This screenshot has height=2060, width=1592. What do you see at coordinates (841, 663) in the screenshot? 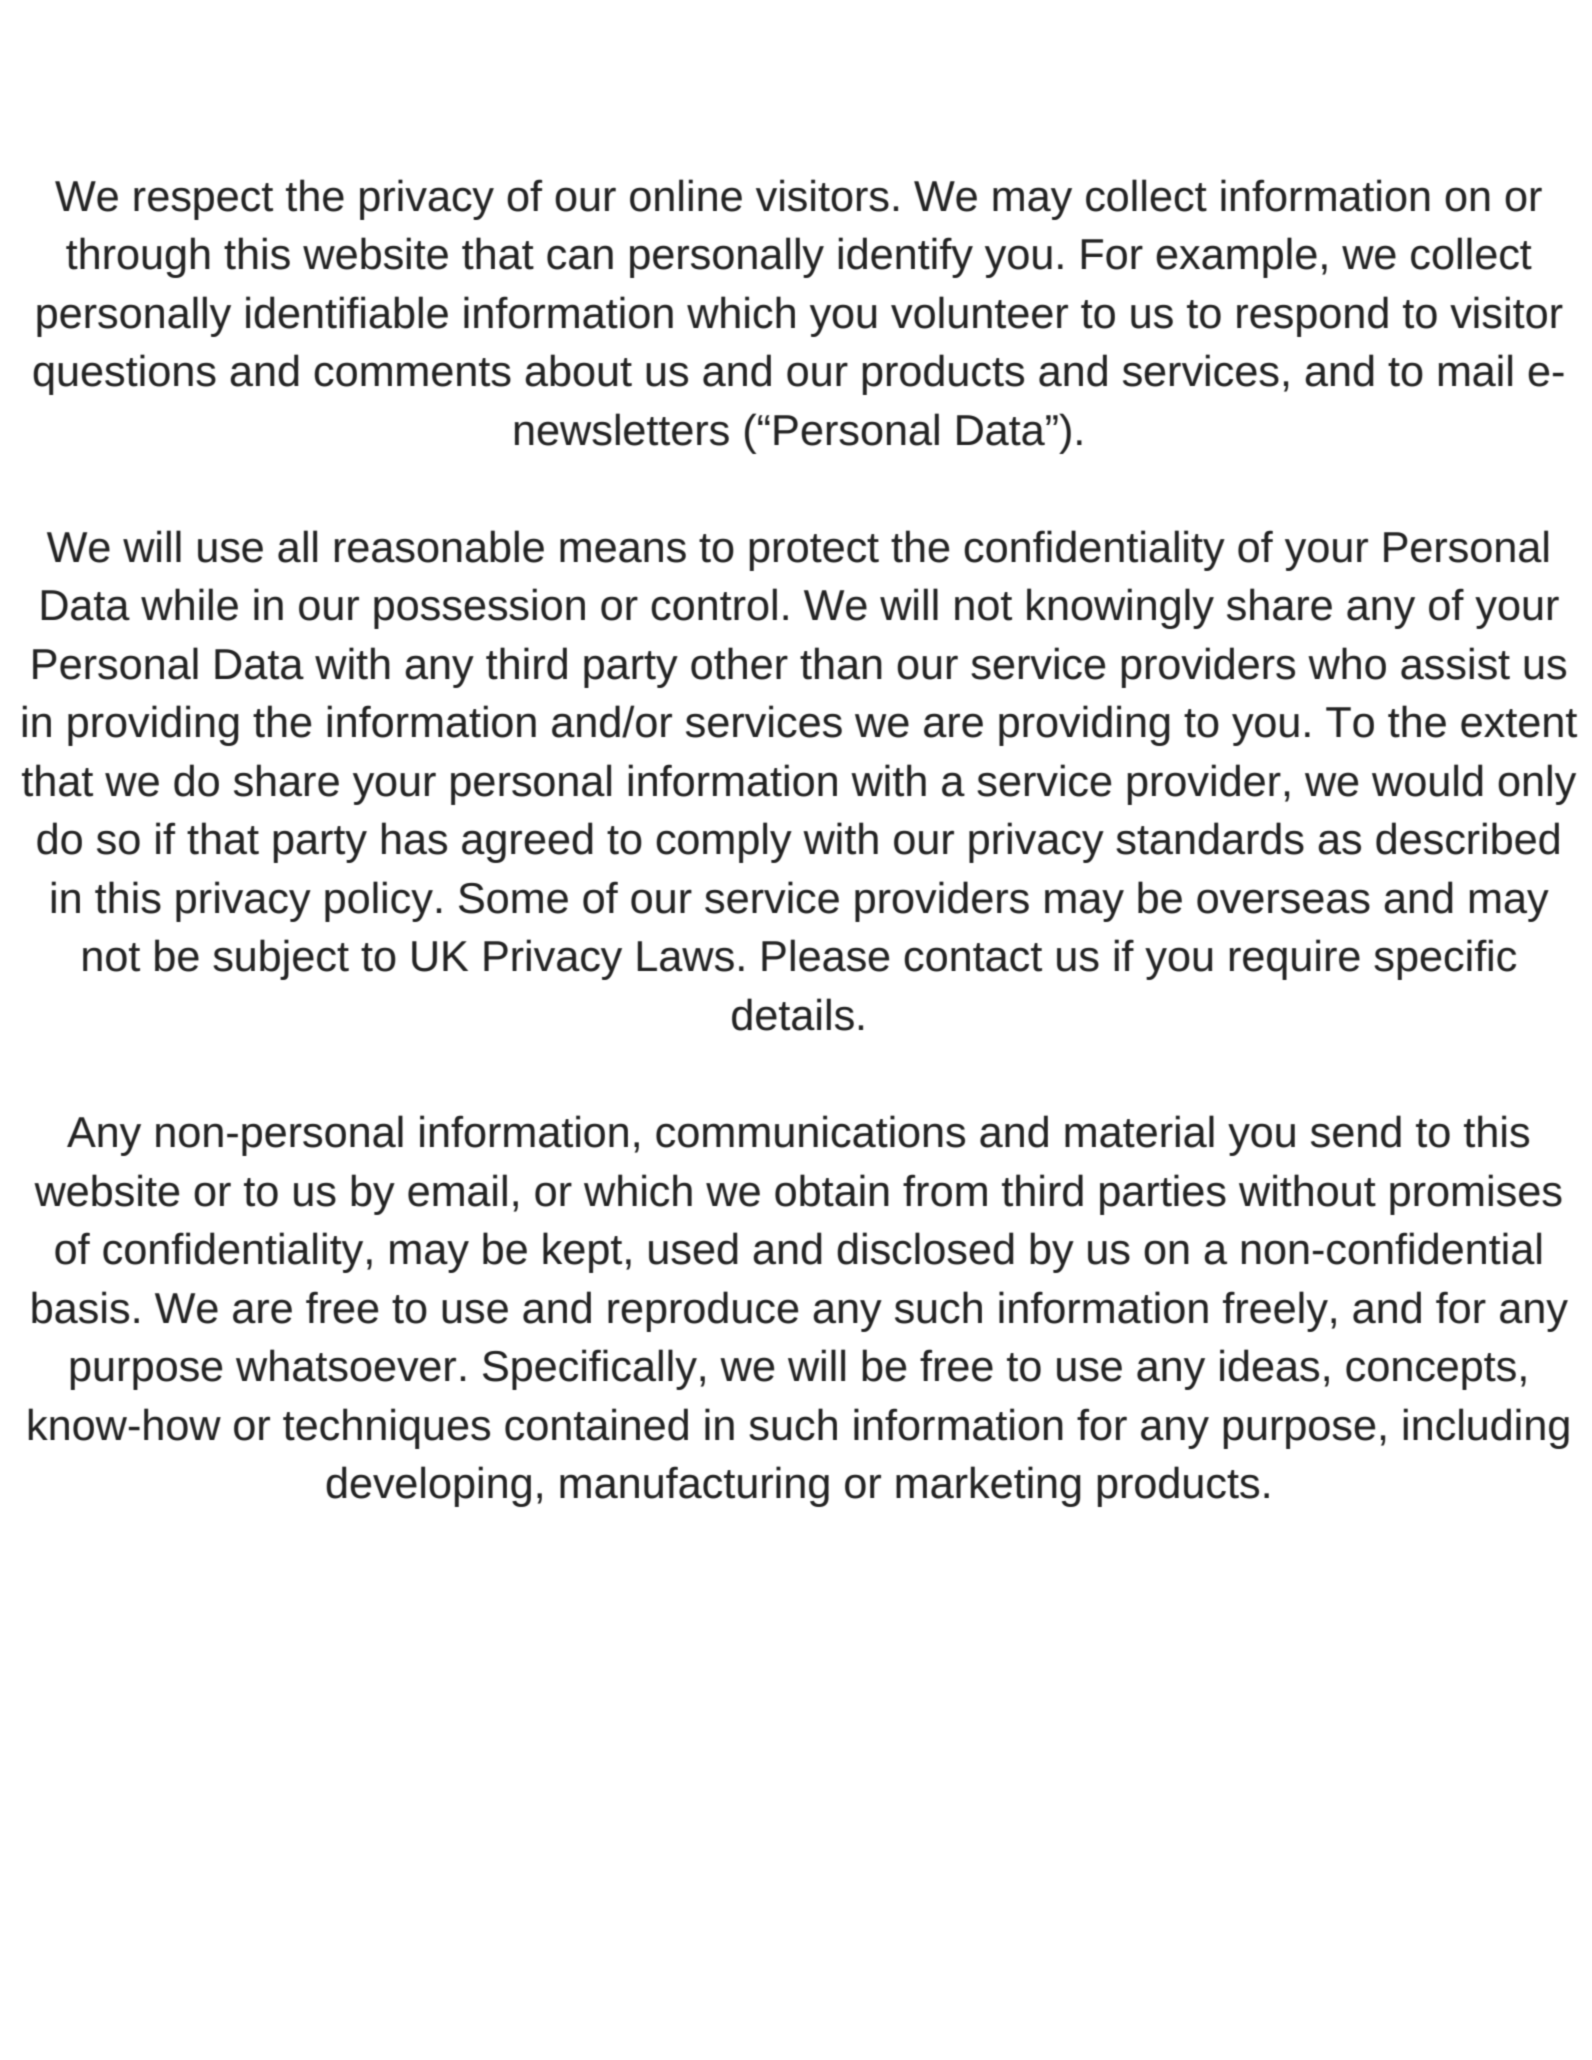
I see `than` at bounding box center [841, 663].
